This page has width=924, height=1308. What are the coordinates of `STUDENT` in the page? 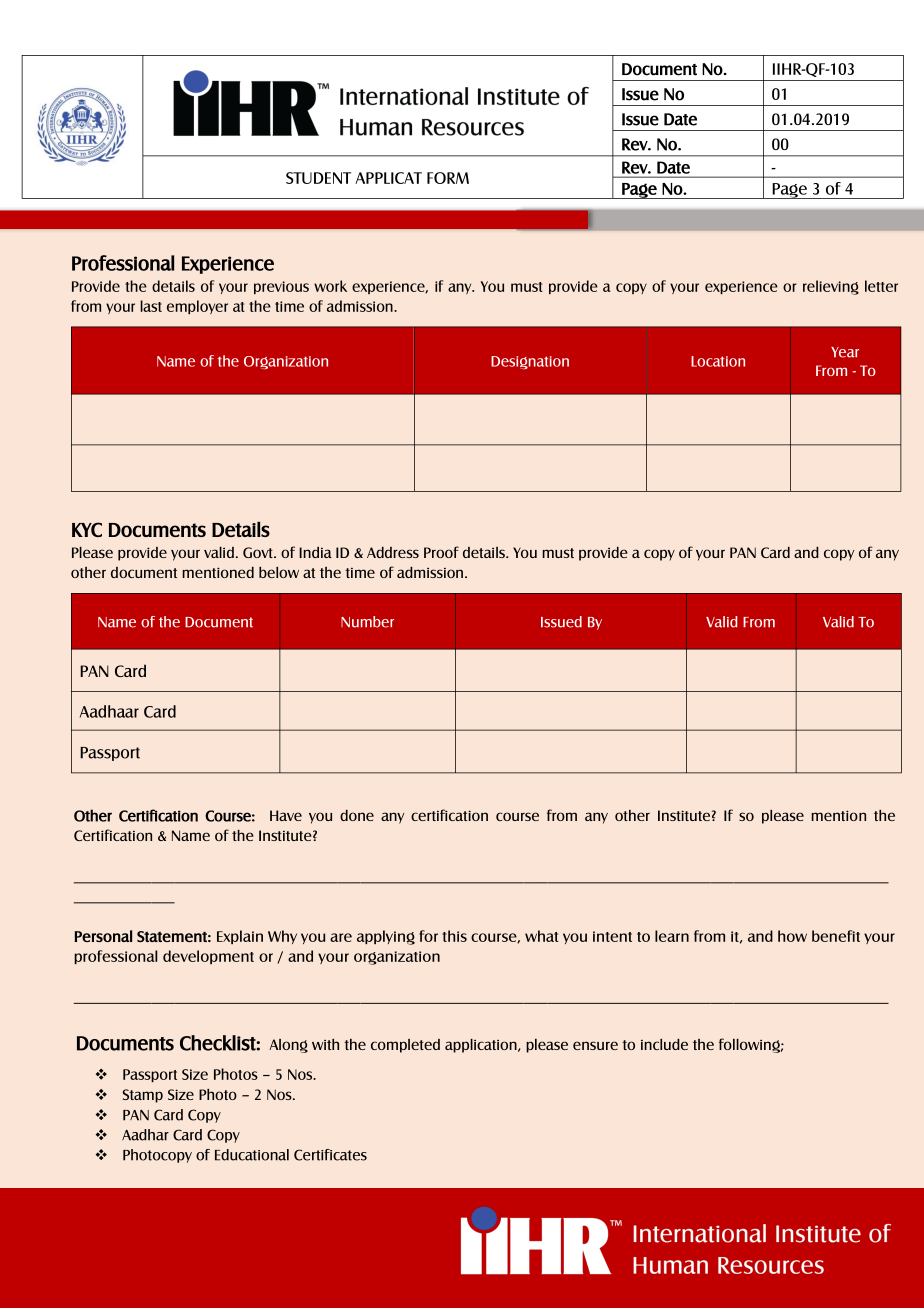 It's located at (318, 178).
